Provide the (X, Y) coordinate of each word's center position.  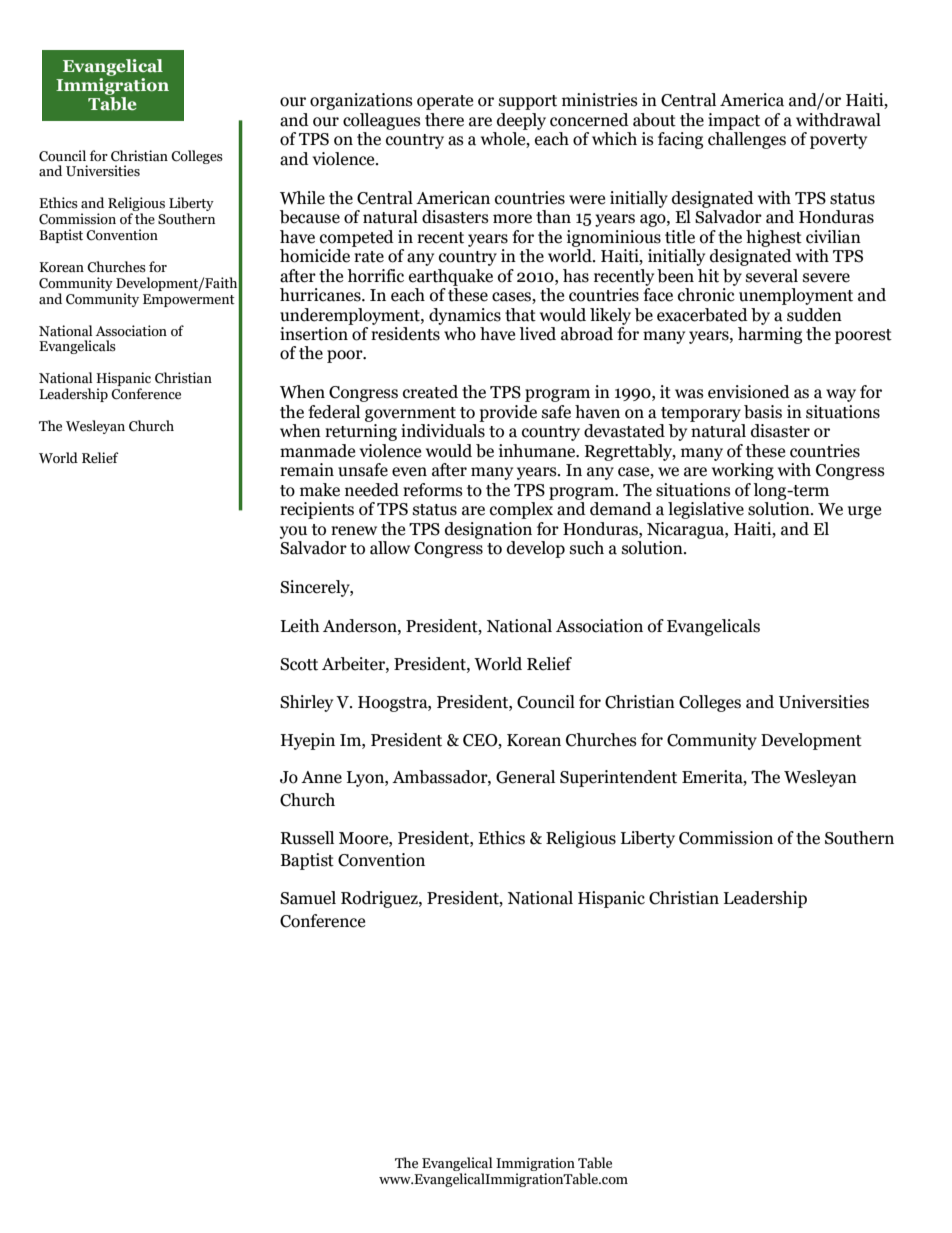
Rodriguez (380, 899)
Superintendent (618, 778)
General (525, 777)
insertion (314, 334)
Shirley (306, 703)
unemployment (796, 296)
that (520, 315)
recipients (317, 510)
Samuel (308, 898)
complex (521, 510)
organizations (361, 101)
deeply (521, 121)
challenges (747, 140)
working (743, 471)
